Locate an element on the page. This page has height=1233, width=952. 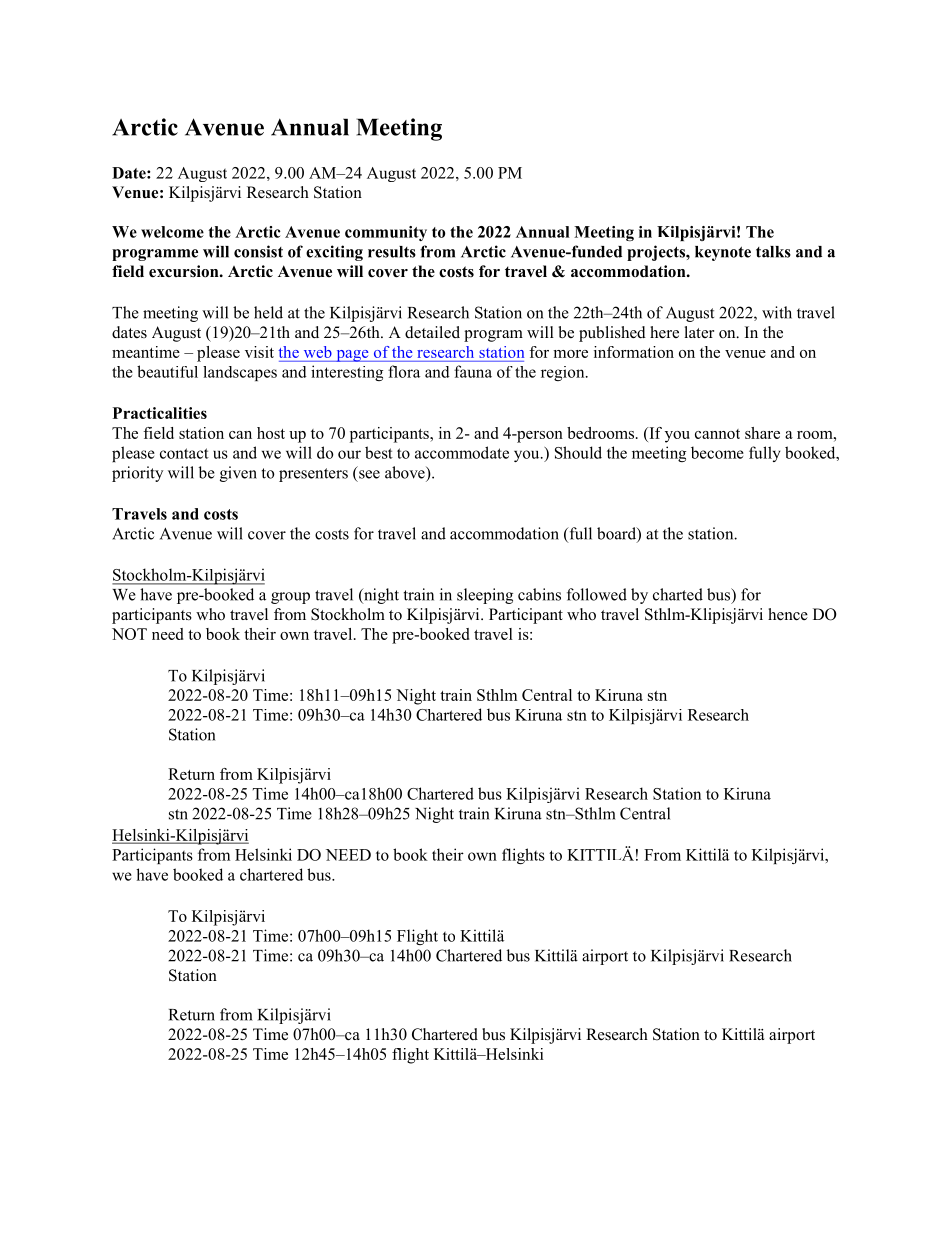
become is located at coordinates (717, 452).
